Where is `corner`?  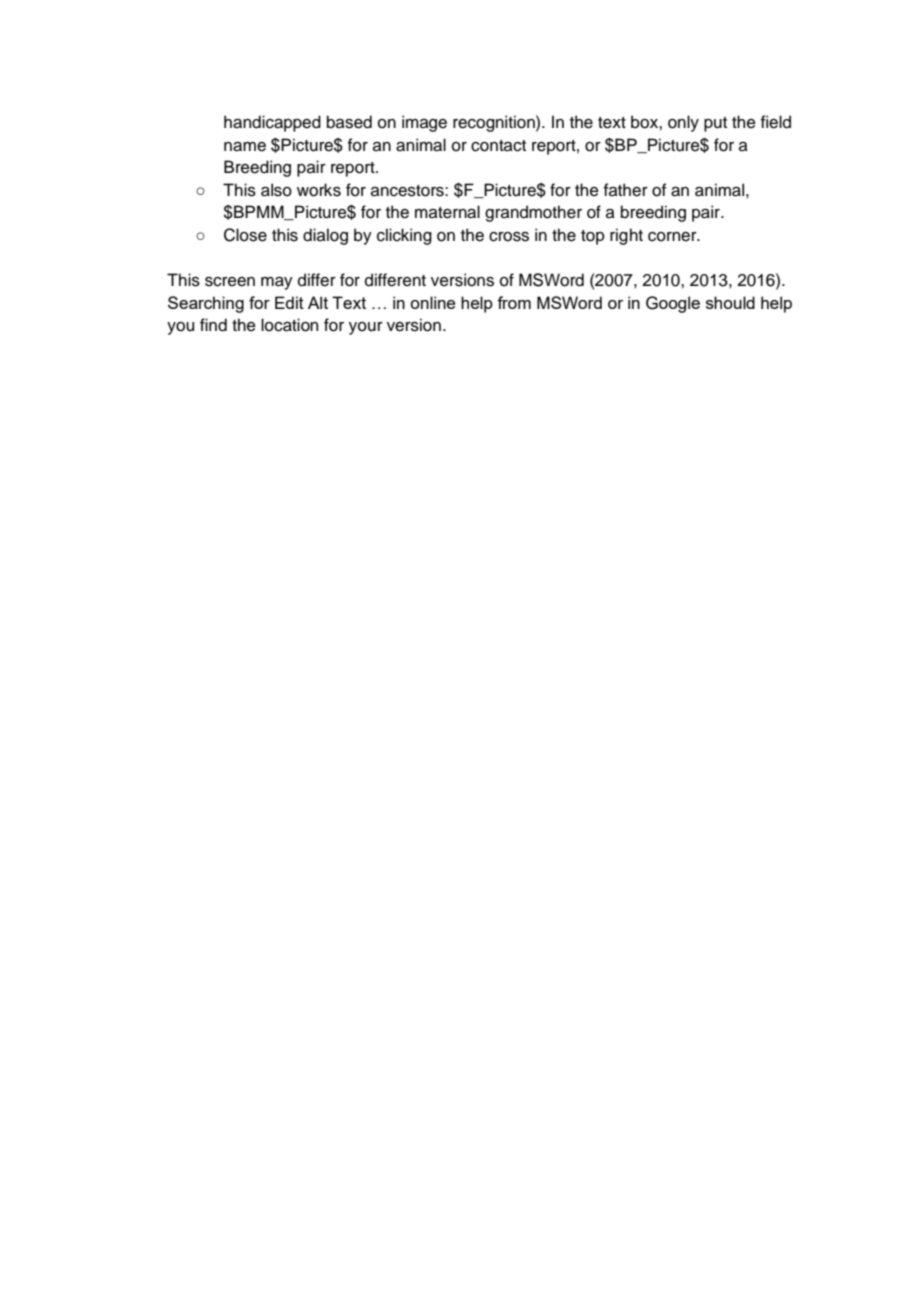 corner is located at coordinates (673, 237).
